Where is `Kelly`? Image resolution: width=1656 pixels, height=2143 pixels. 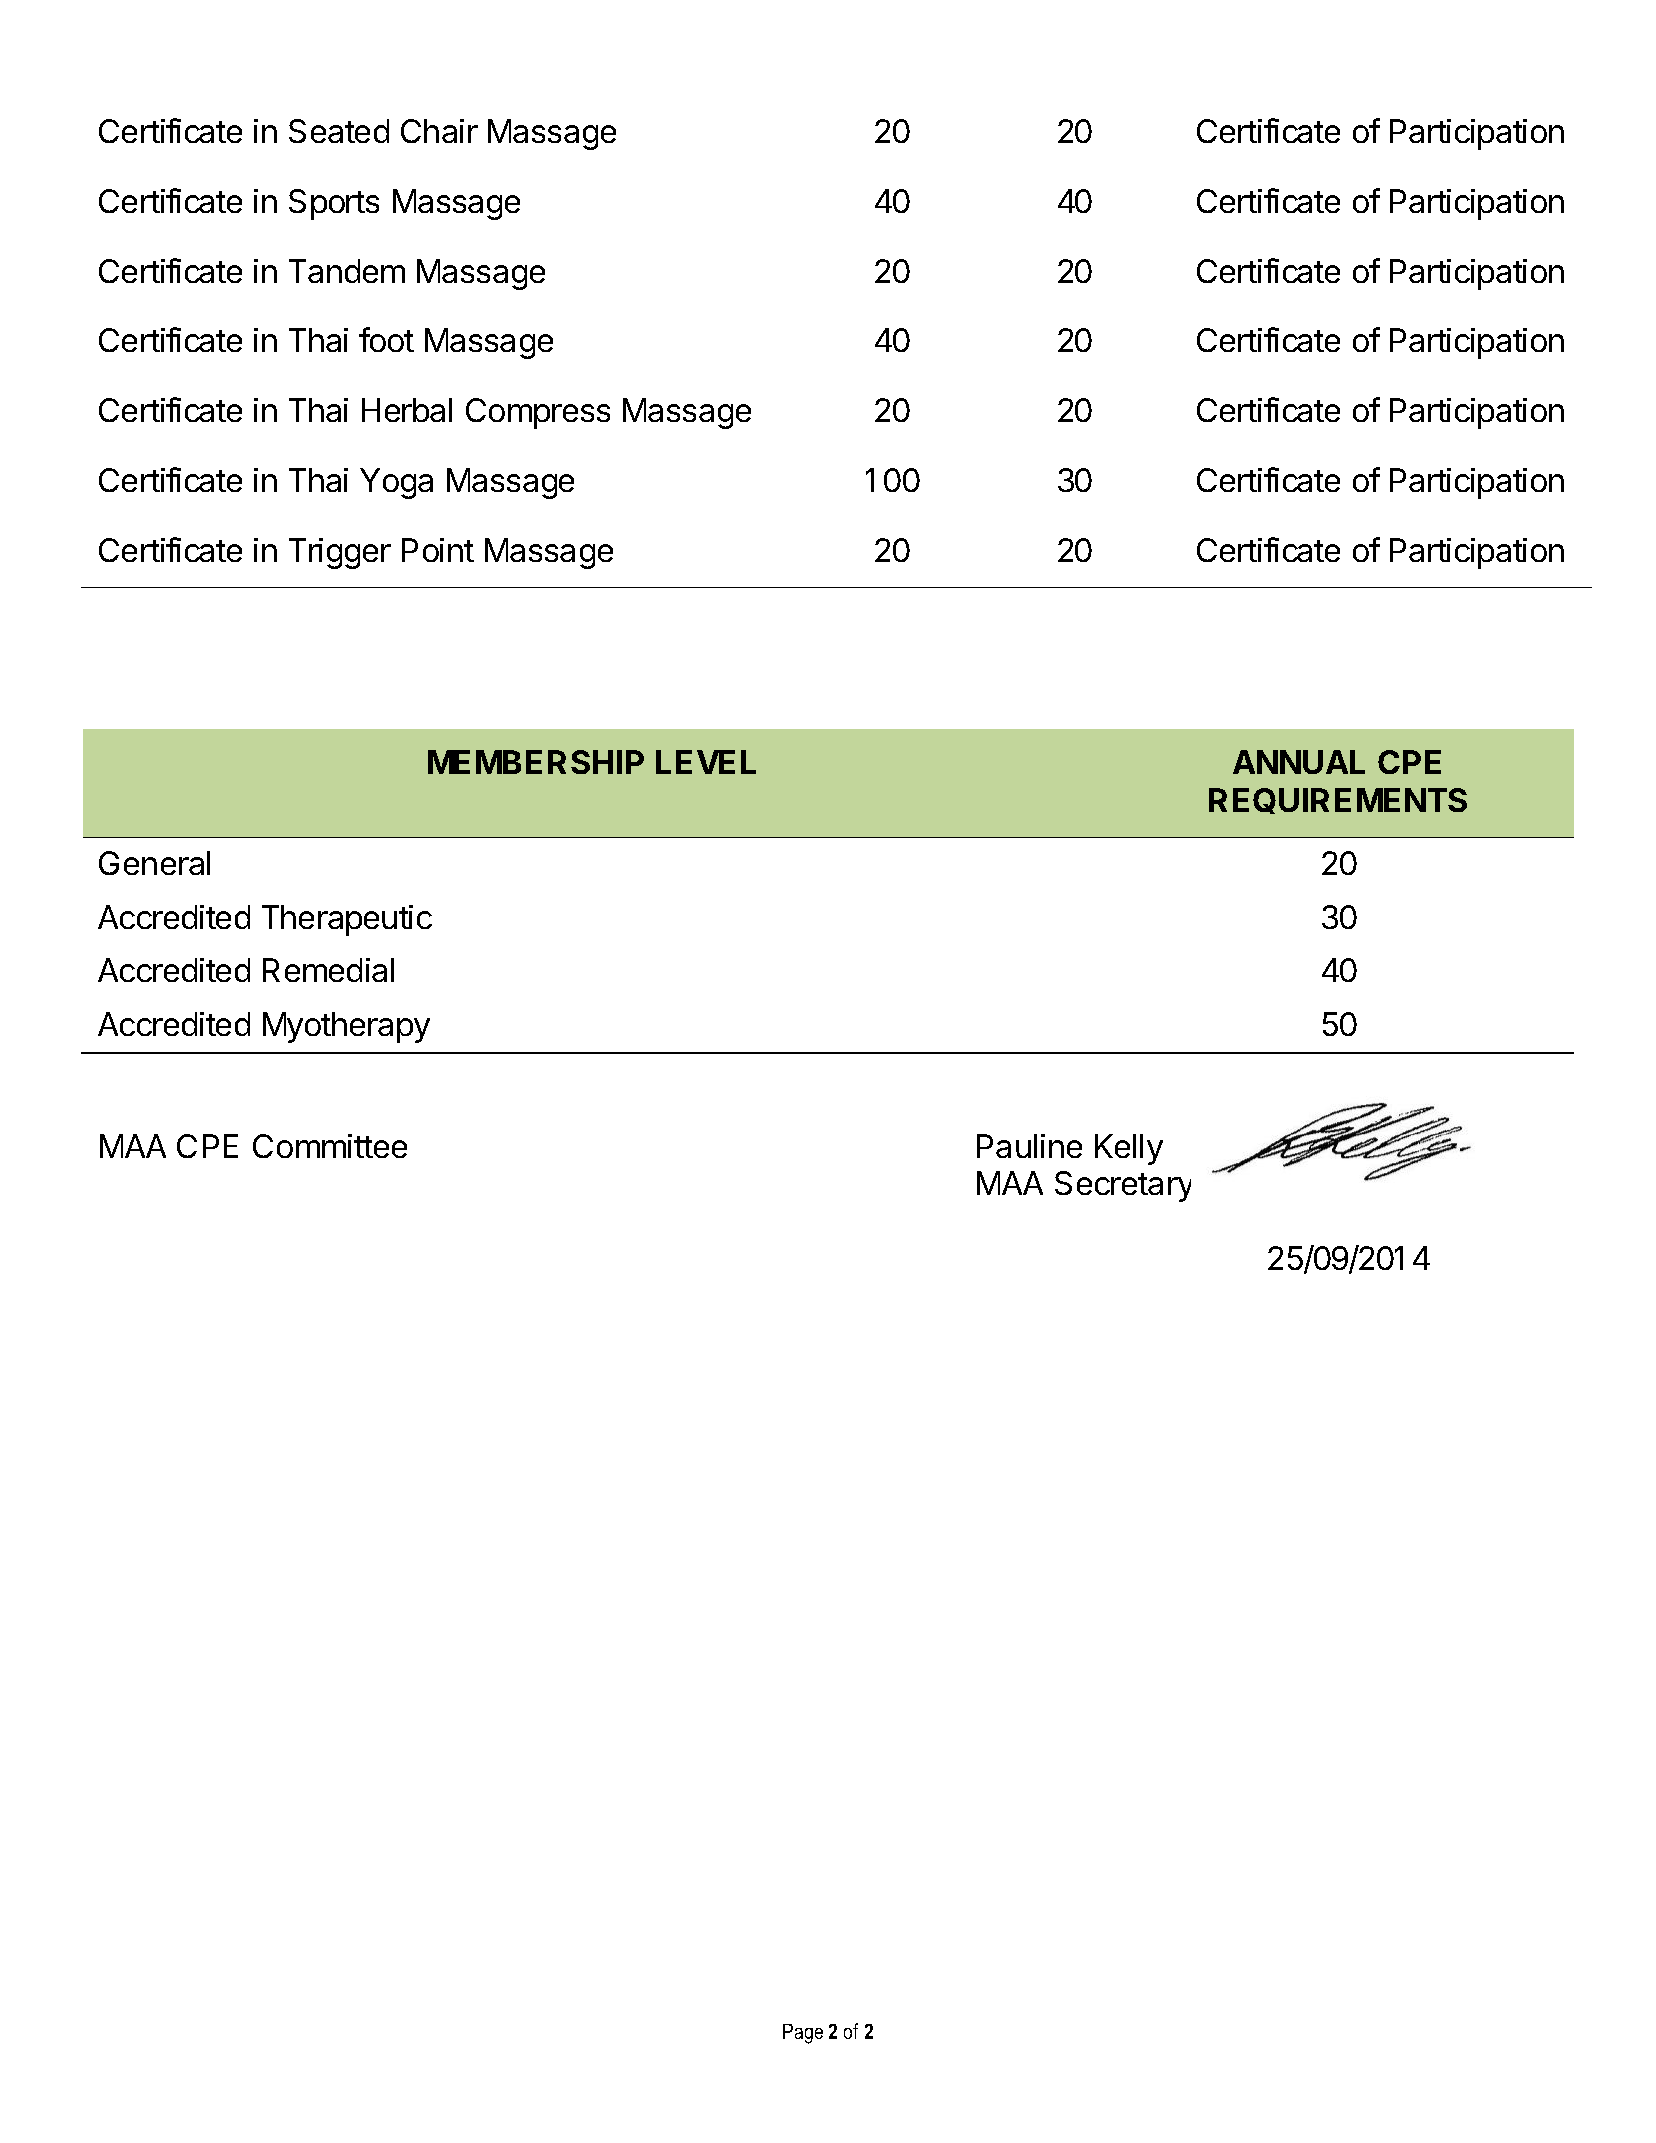
Kelly is located at coordinates (1129, 1149).
